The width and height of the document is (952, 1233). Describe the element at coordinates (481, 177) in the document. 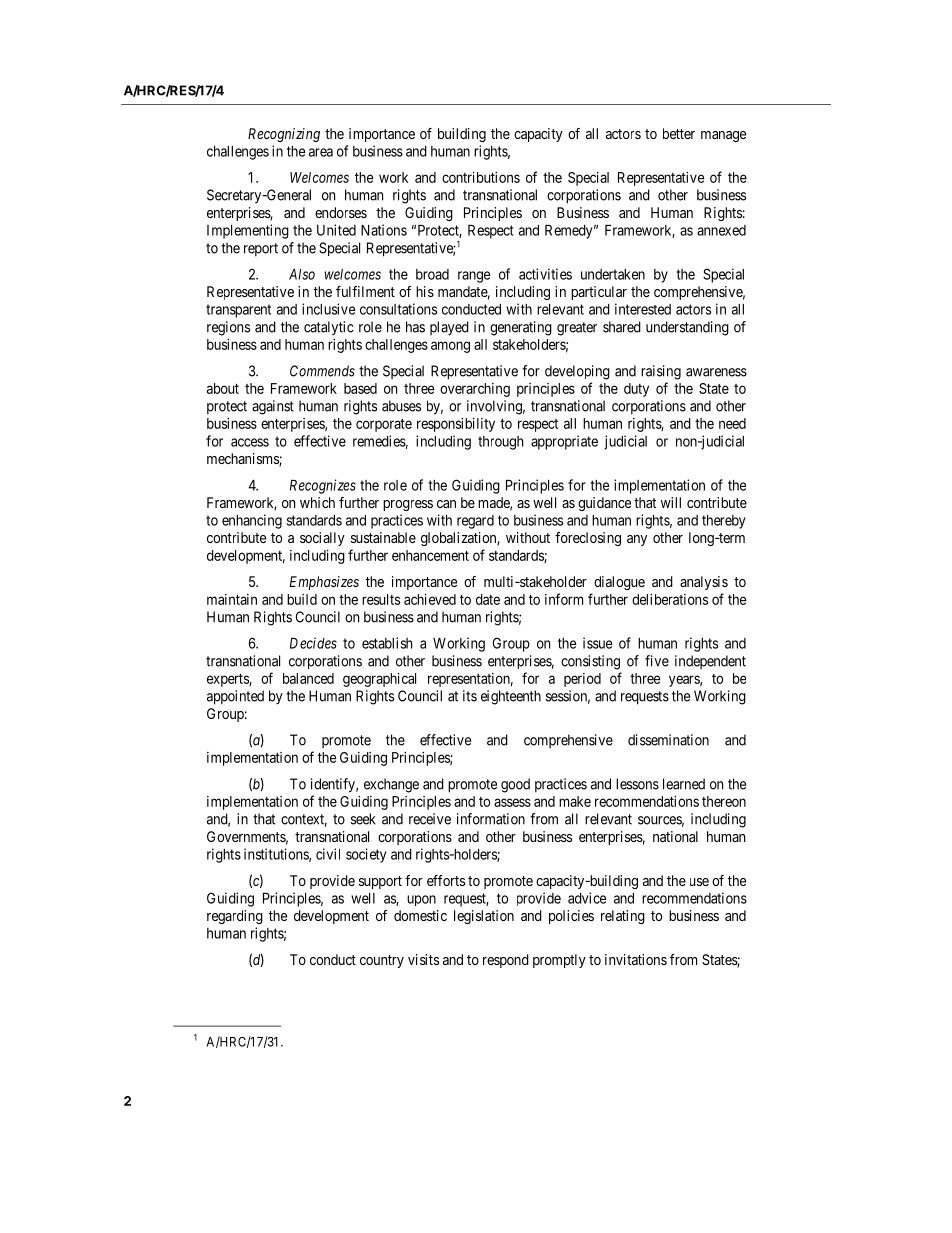

I see `contributions` at that location.
